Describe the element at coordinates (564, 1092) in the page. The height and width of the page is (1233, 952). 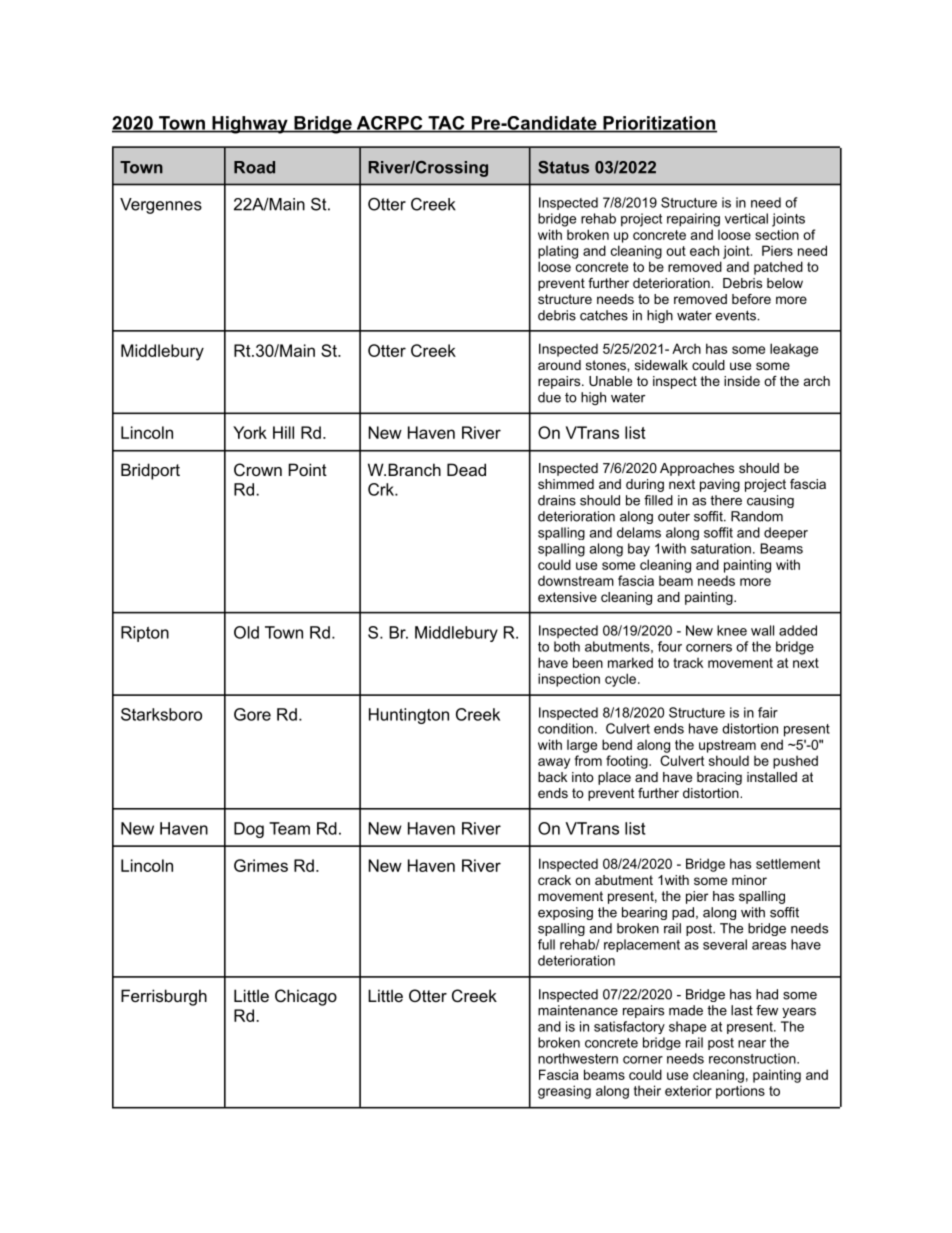
I see `greasing` at that location.
